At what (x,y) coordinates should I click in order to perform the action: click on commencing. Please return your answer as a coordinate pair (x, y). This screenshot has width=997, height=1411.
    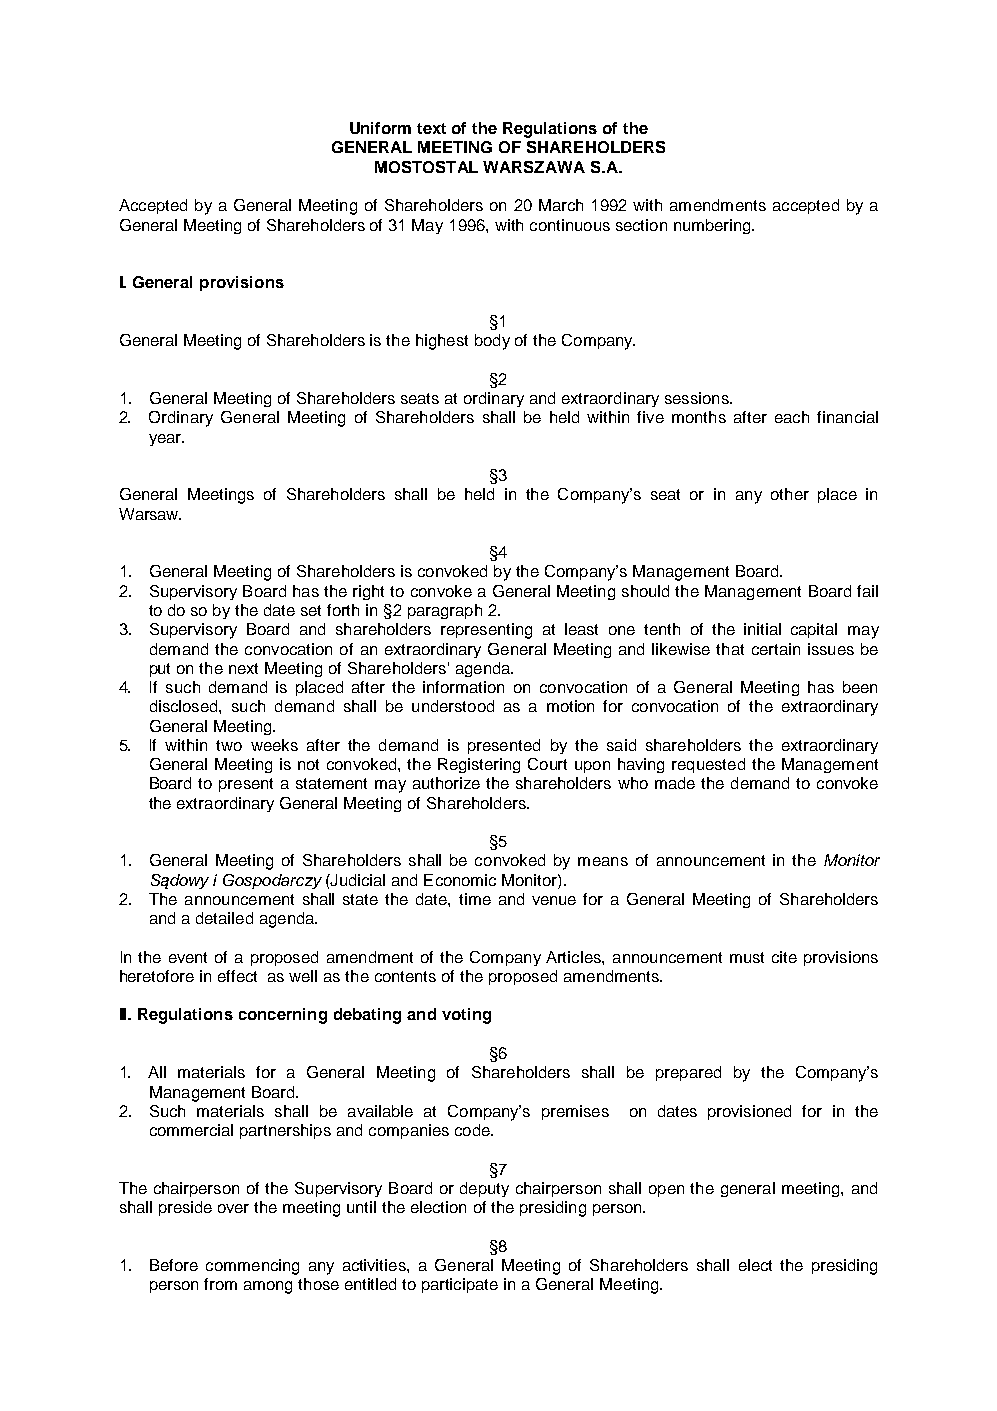
    Looking at the image, I should click on (252, 1267).
